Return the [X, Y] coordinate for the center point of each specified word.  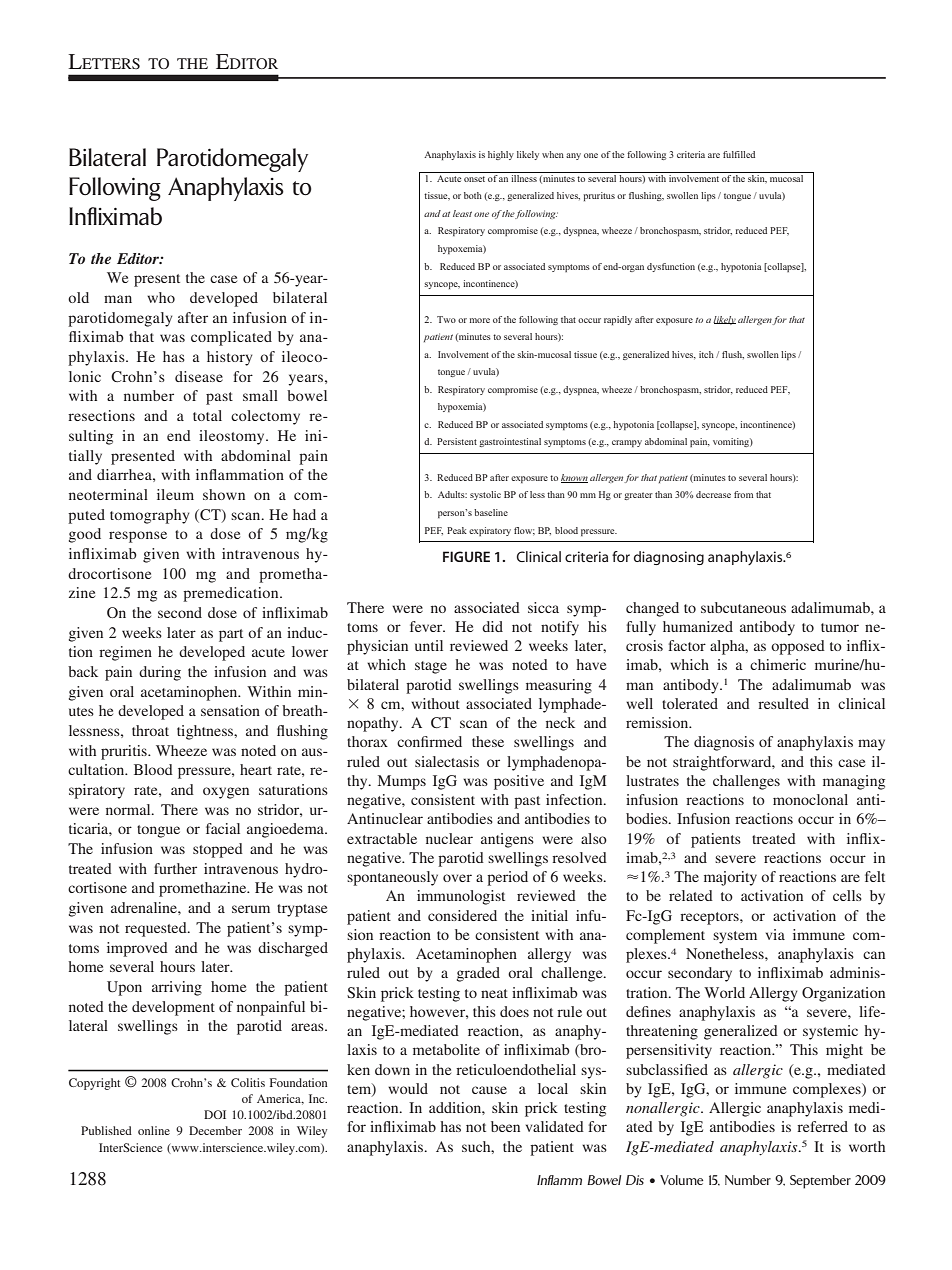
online [154, 1130]
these [488, 741]
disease [199, 376]
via [775, 934]
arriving [177, 988]
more [480, 320]
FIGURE [466, 556]
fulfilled [739, 154]
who [161, 297]
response [138, 537]
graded [478, 974]
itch [706, 354]
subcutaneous [743, 607]
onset [474, 179]
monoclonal [810, 799]
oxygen [226, 793]
